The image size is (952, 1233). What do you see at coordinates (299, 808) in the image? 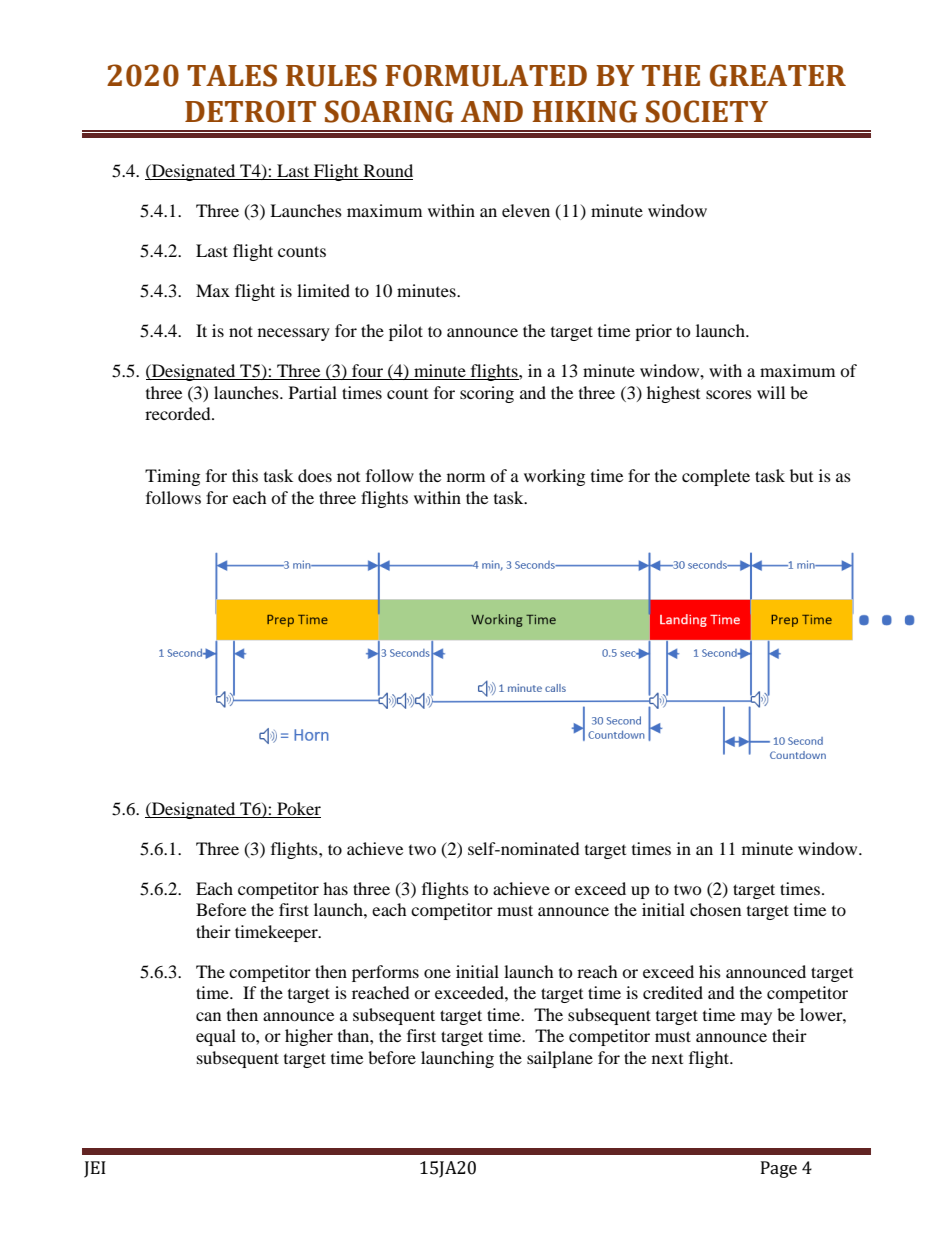
I see `Poker` at bounding box center [299, 808].
